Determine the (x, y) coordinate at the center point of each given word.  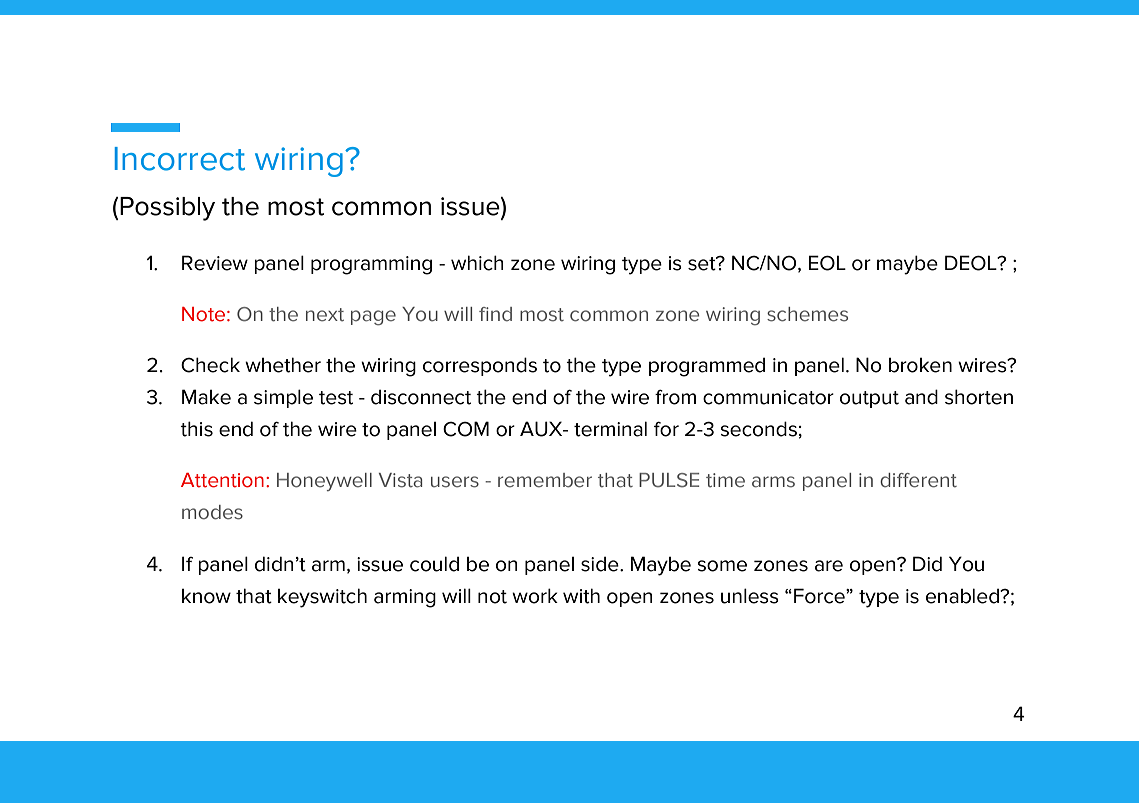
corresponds (480, 366)
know (206, 596)
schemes (807, 314)
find (495, 314)
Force (820, 596)
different (918, 480)
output (869, 399)
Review (215, 263)
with (581, 596)
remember (545, 480)
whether (283, 365)
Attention (222, 480)
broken (920, 365)
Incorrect (180, 159)
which (477, 263)
